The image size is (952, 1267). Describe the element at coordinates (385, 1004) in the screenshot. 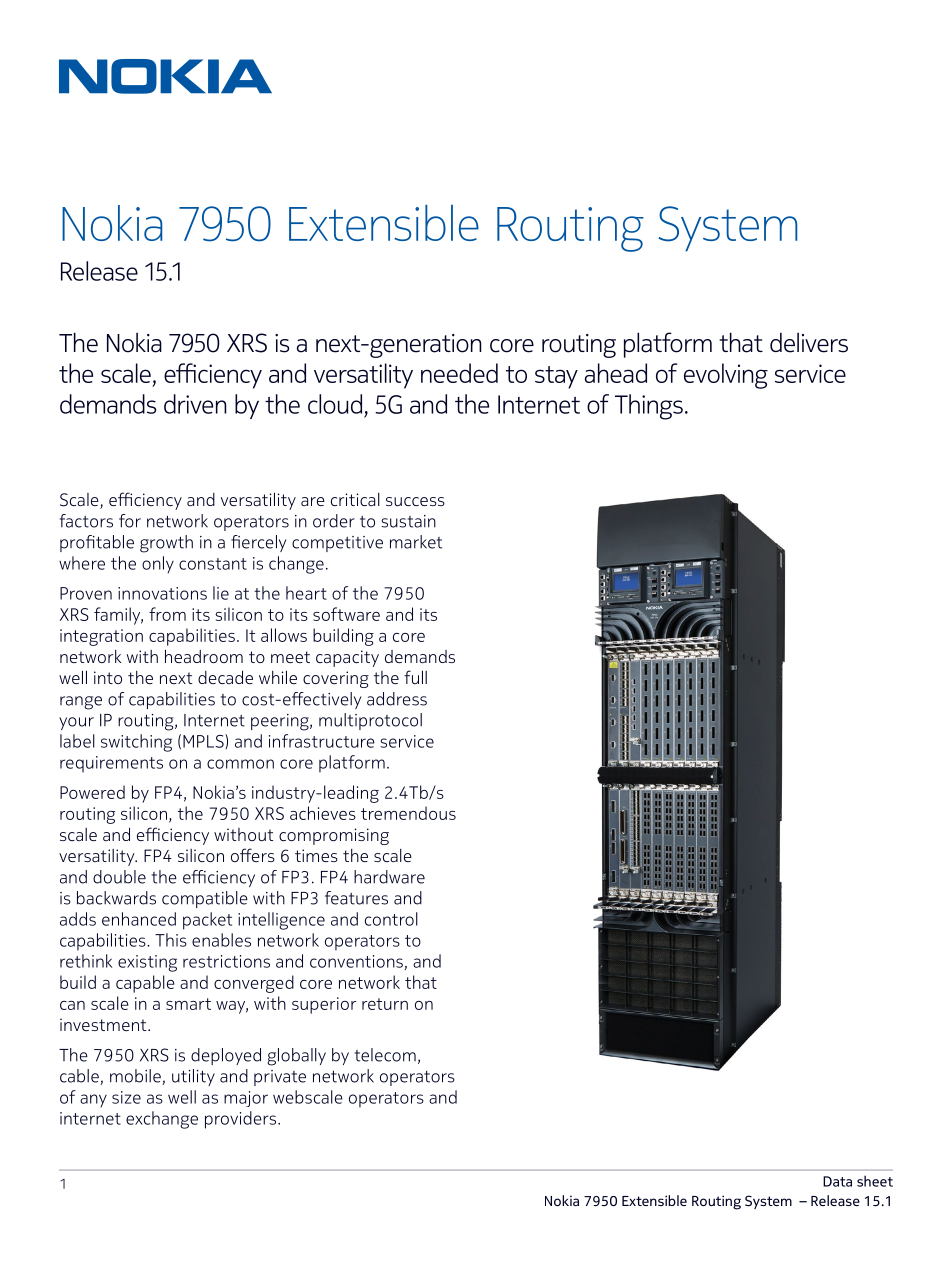

I see `return` at that location.
